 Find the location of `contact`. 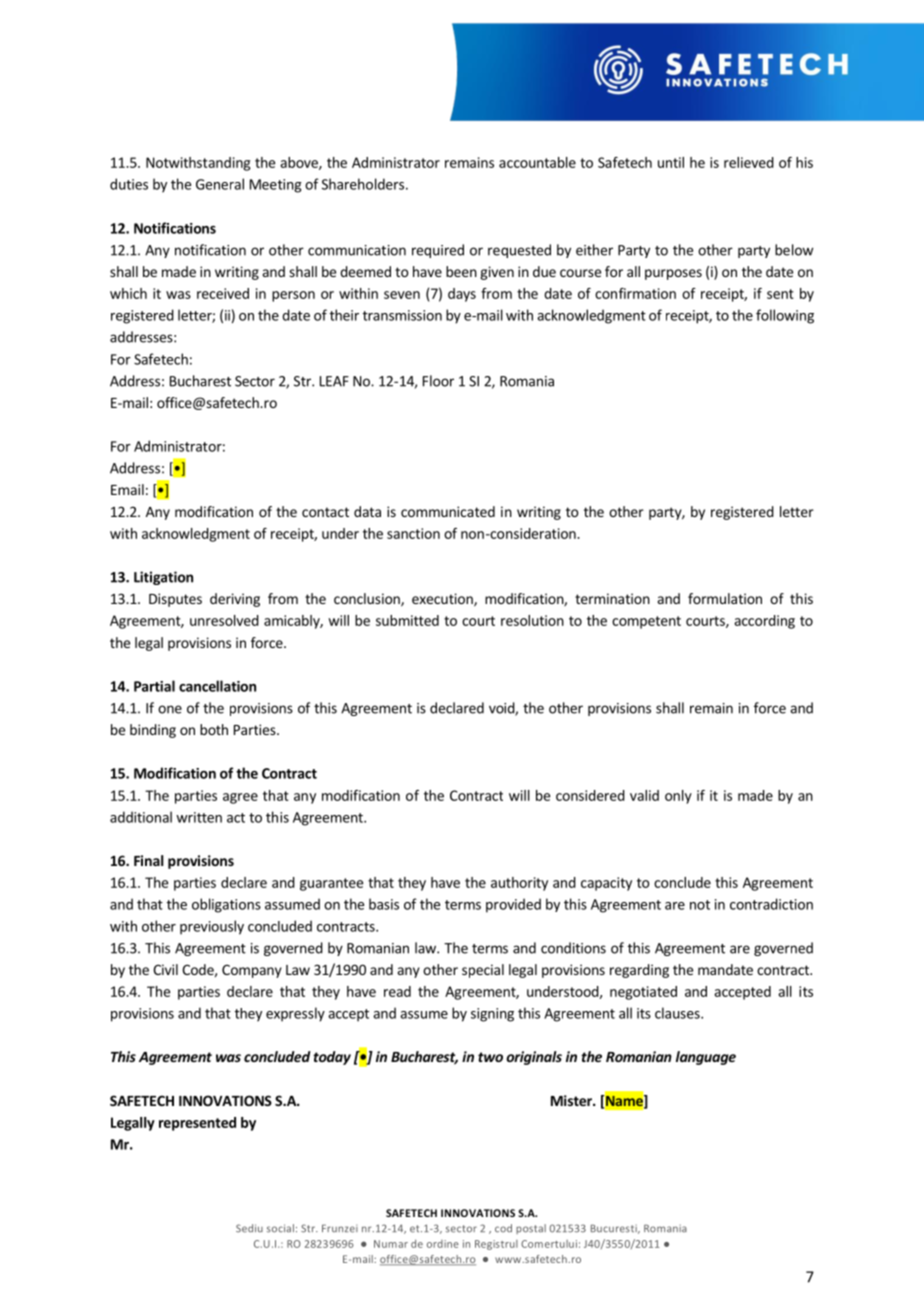

contact is located at coordinates (325, 512).
